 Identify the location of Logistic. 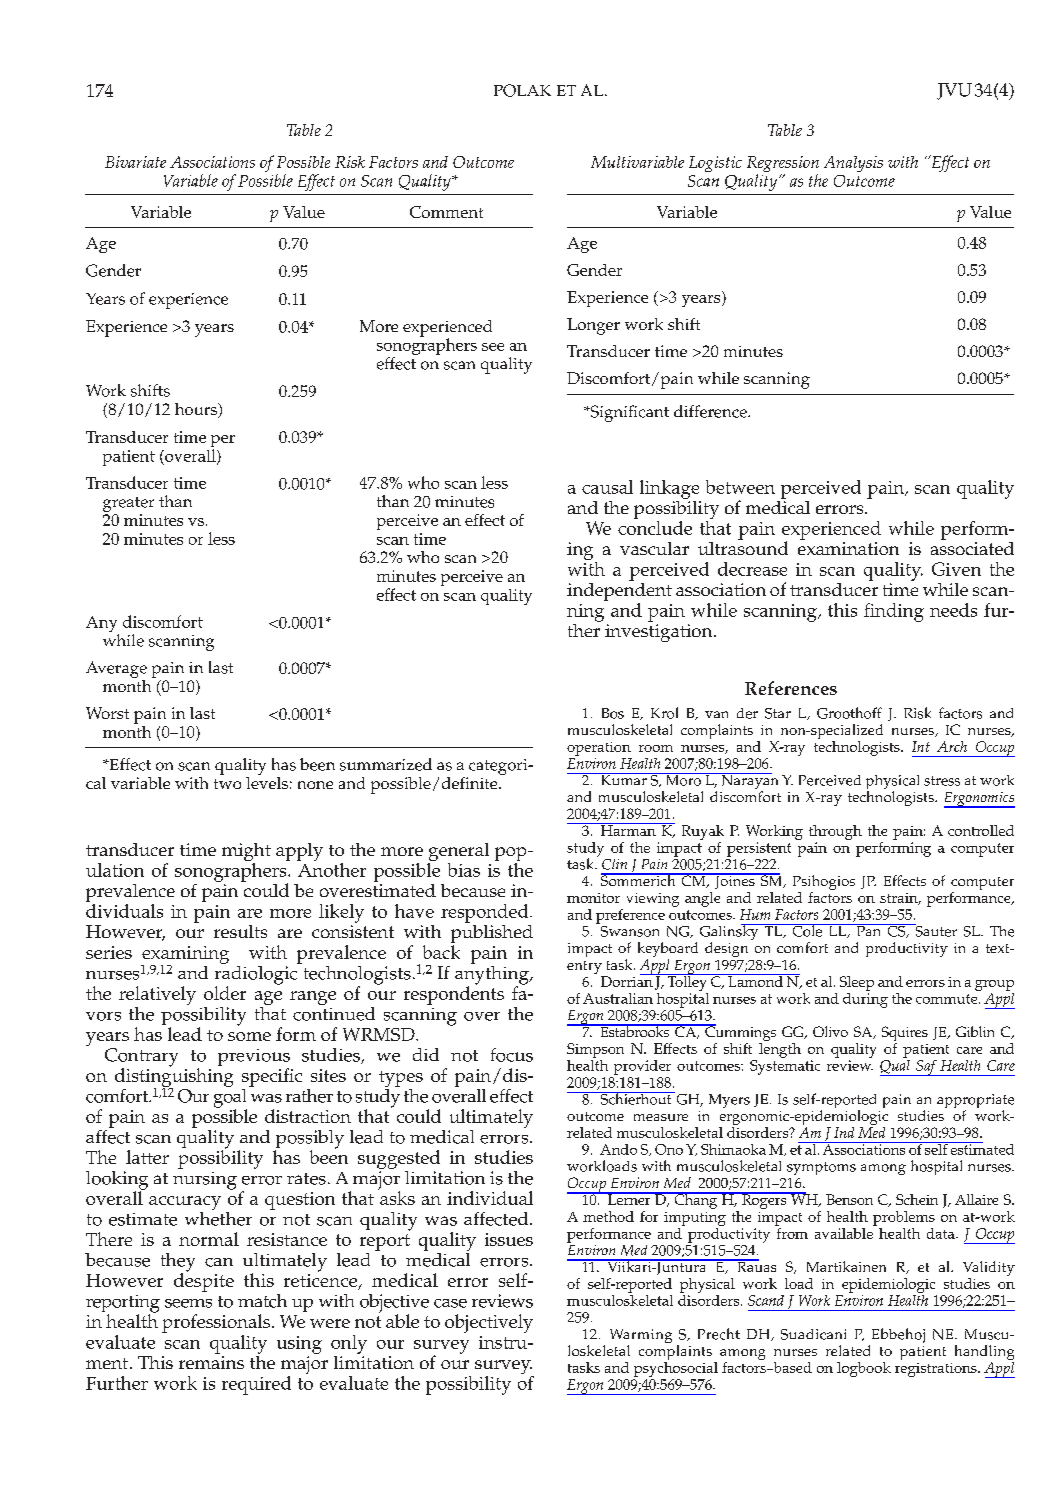
(715, 164).
